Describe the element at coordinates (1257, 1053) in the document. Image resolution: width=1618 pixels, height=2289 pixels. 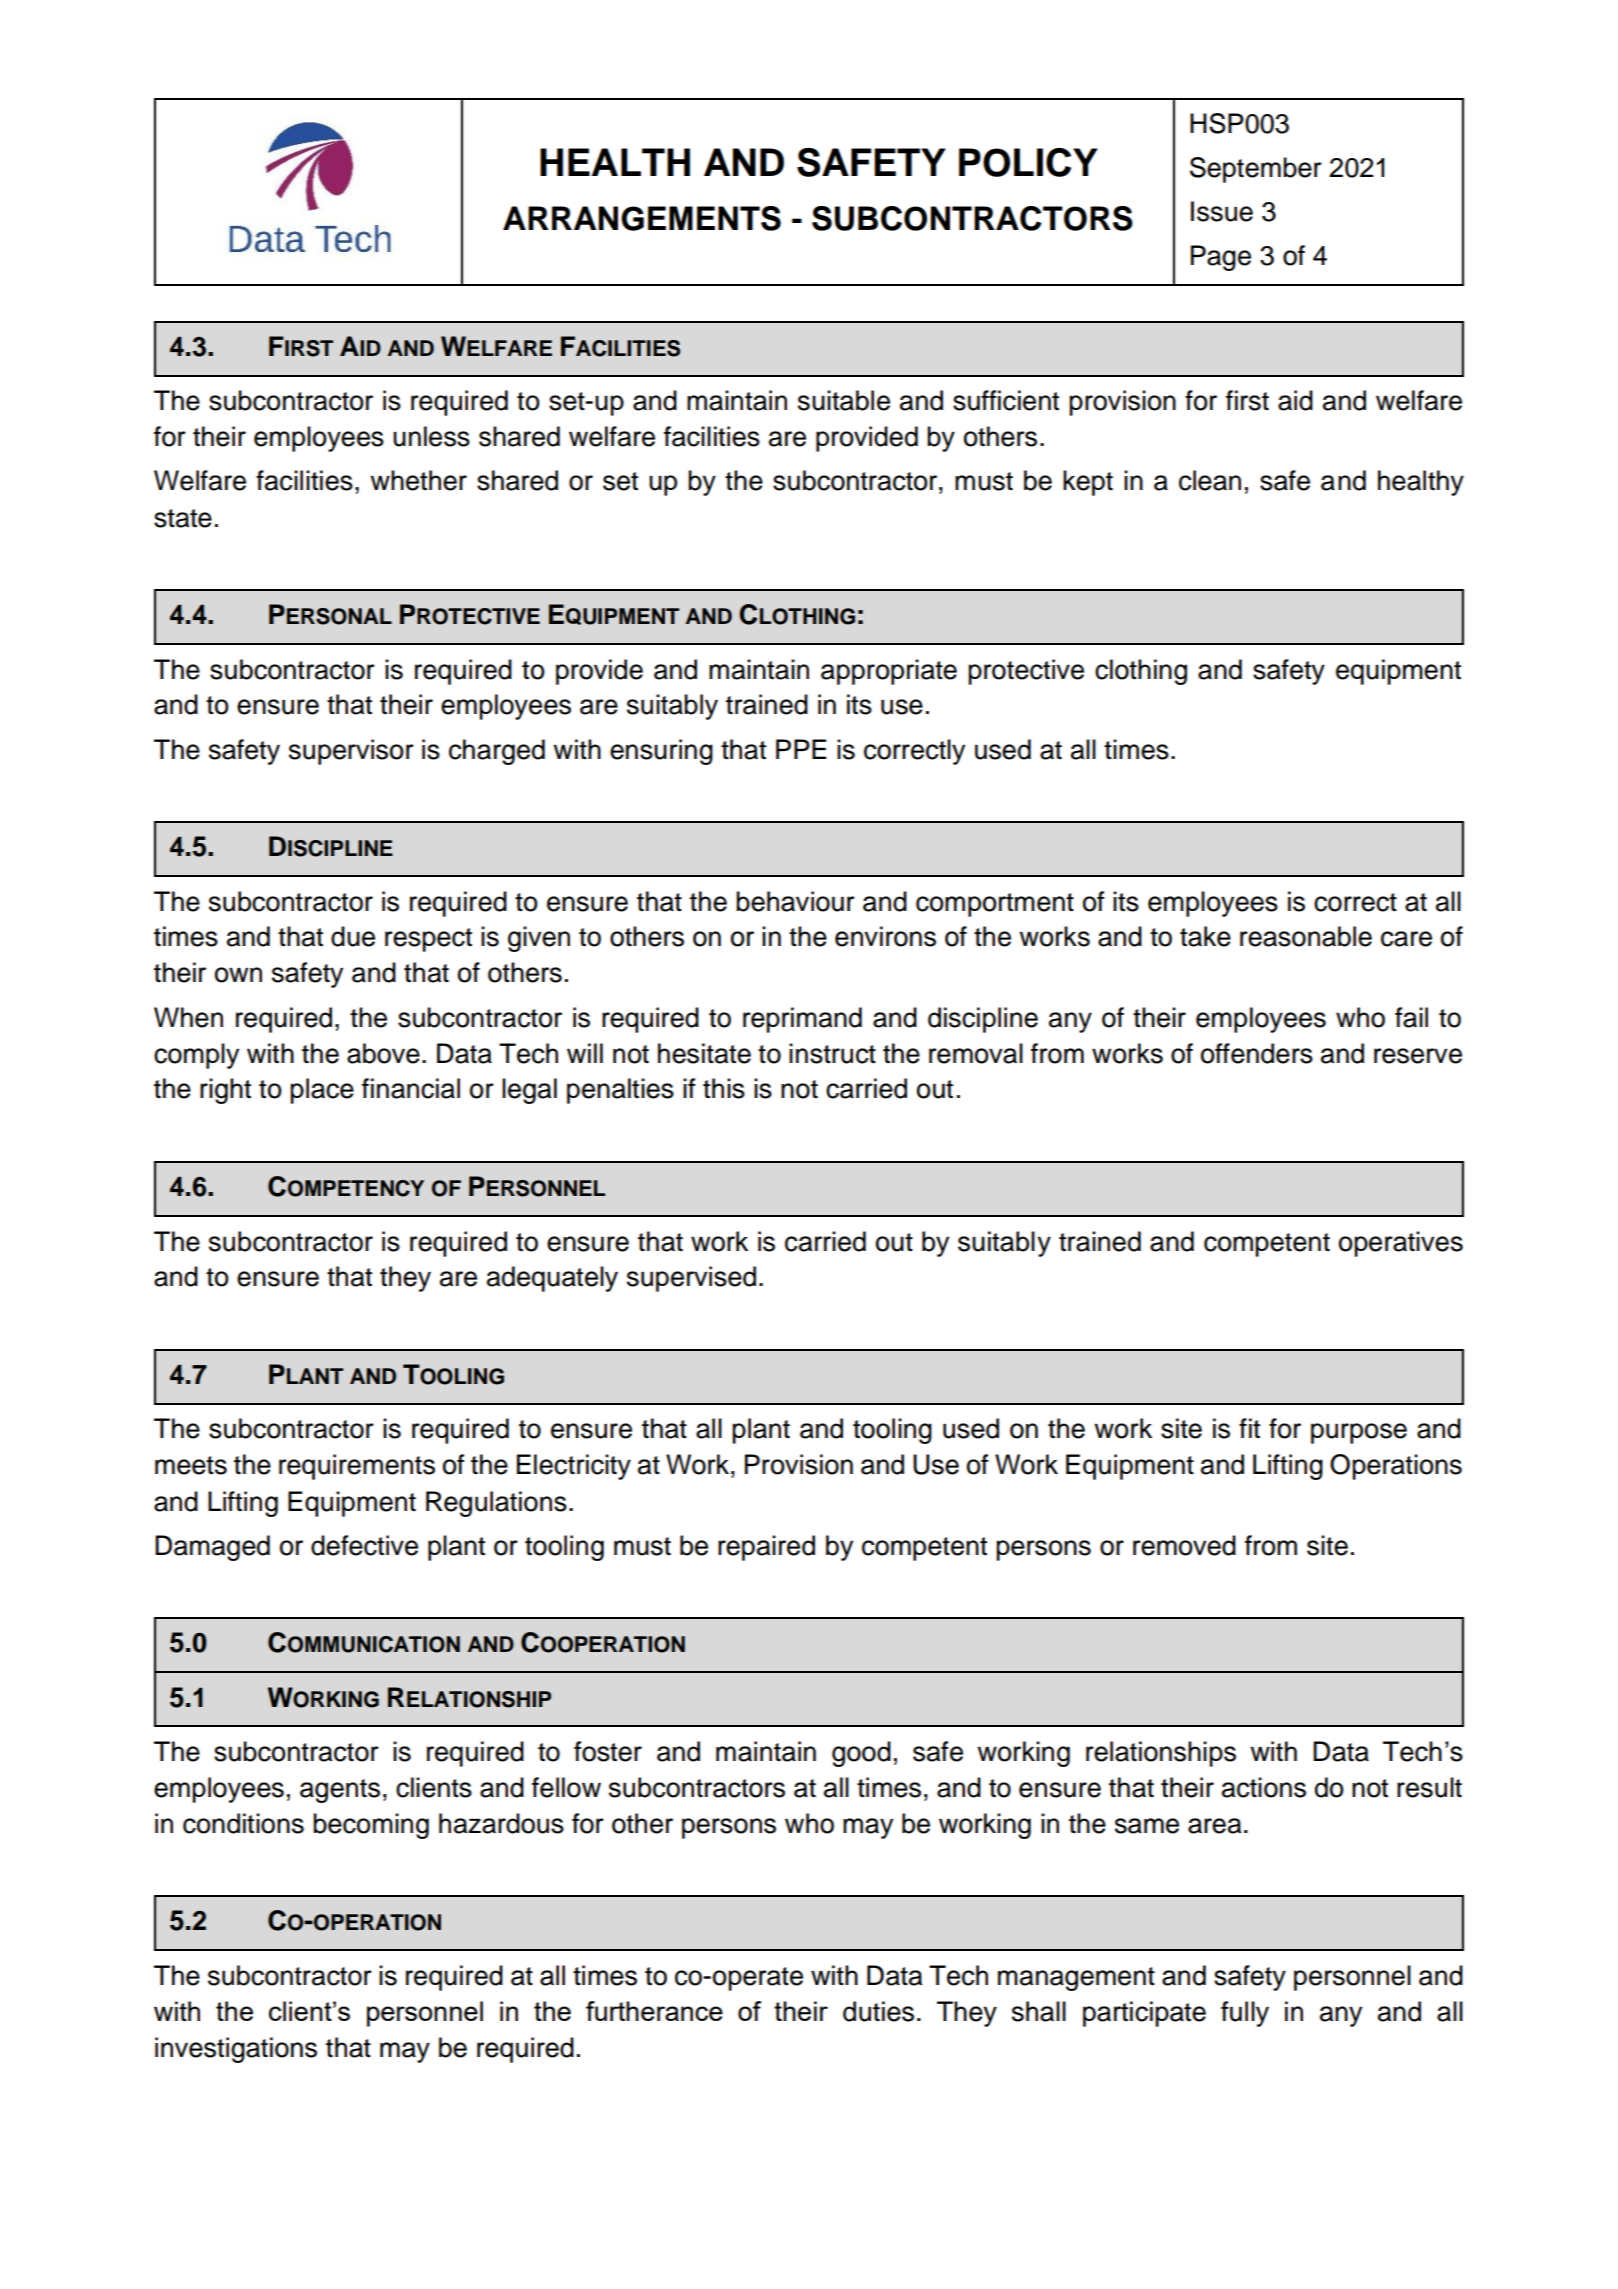
I see `offenders` at that location.
